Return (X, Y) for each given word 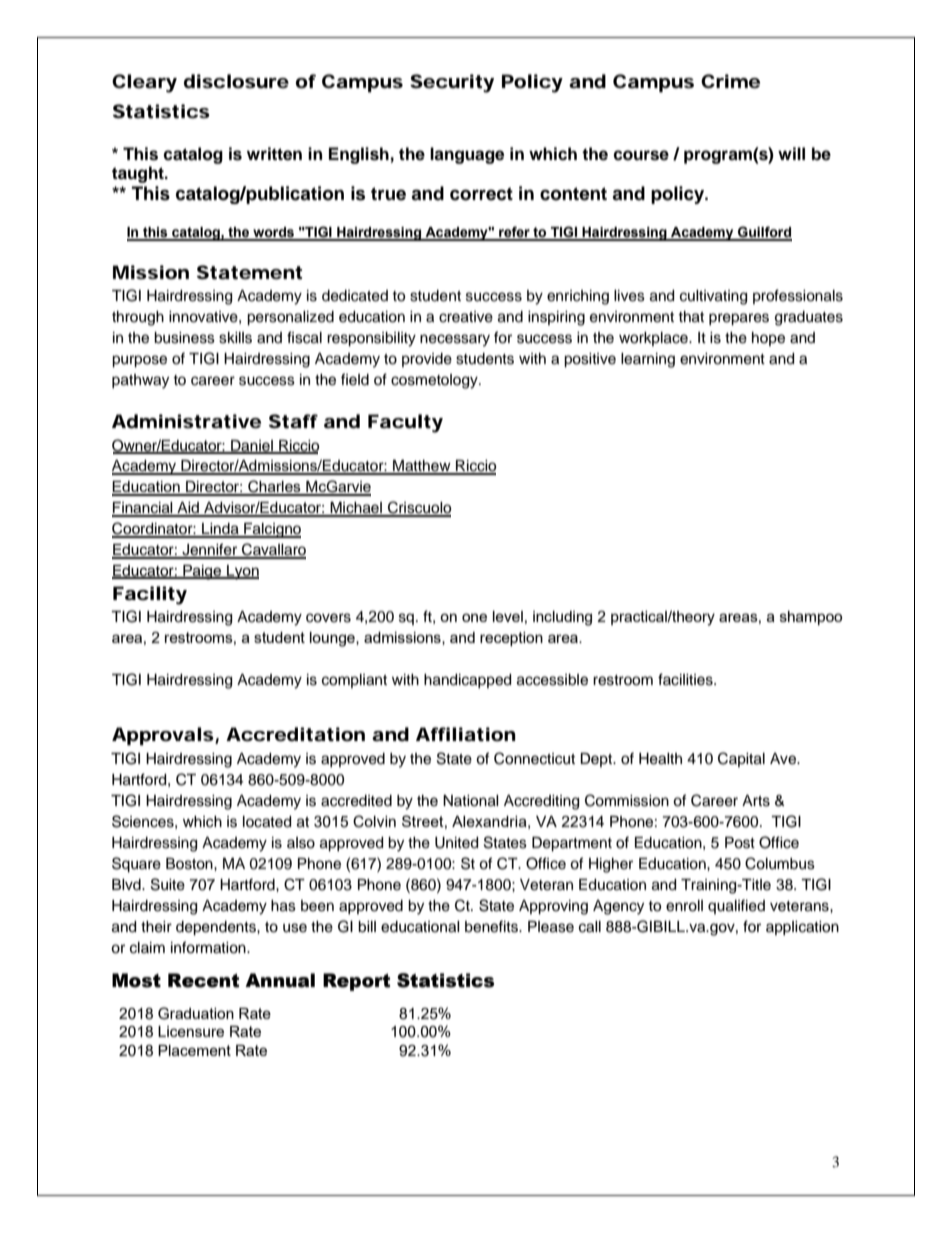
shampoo (811, 618)
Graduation (196, 1013)
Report (356, 982)
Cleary (144, 83)
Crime (730, 81)
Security (452, 83)
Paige (202, 572)
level (508, 616)
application (802, 928)
